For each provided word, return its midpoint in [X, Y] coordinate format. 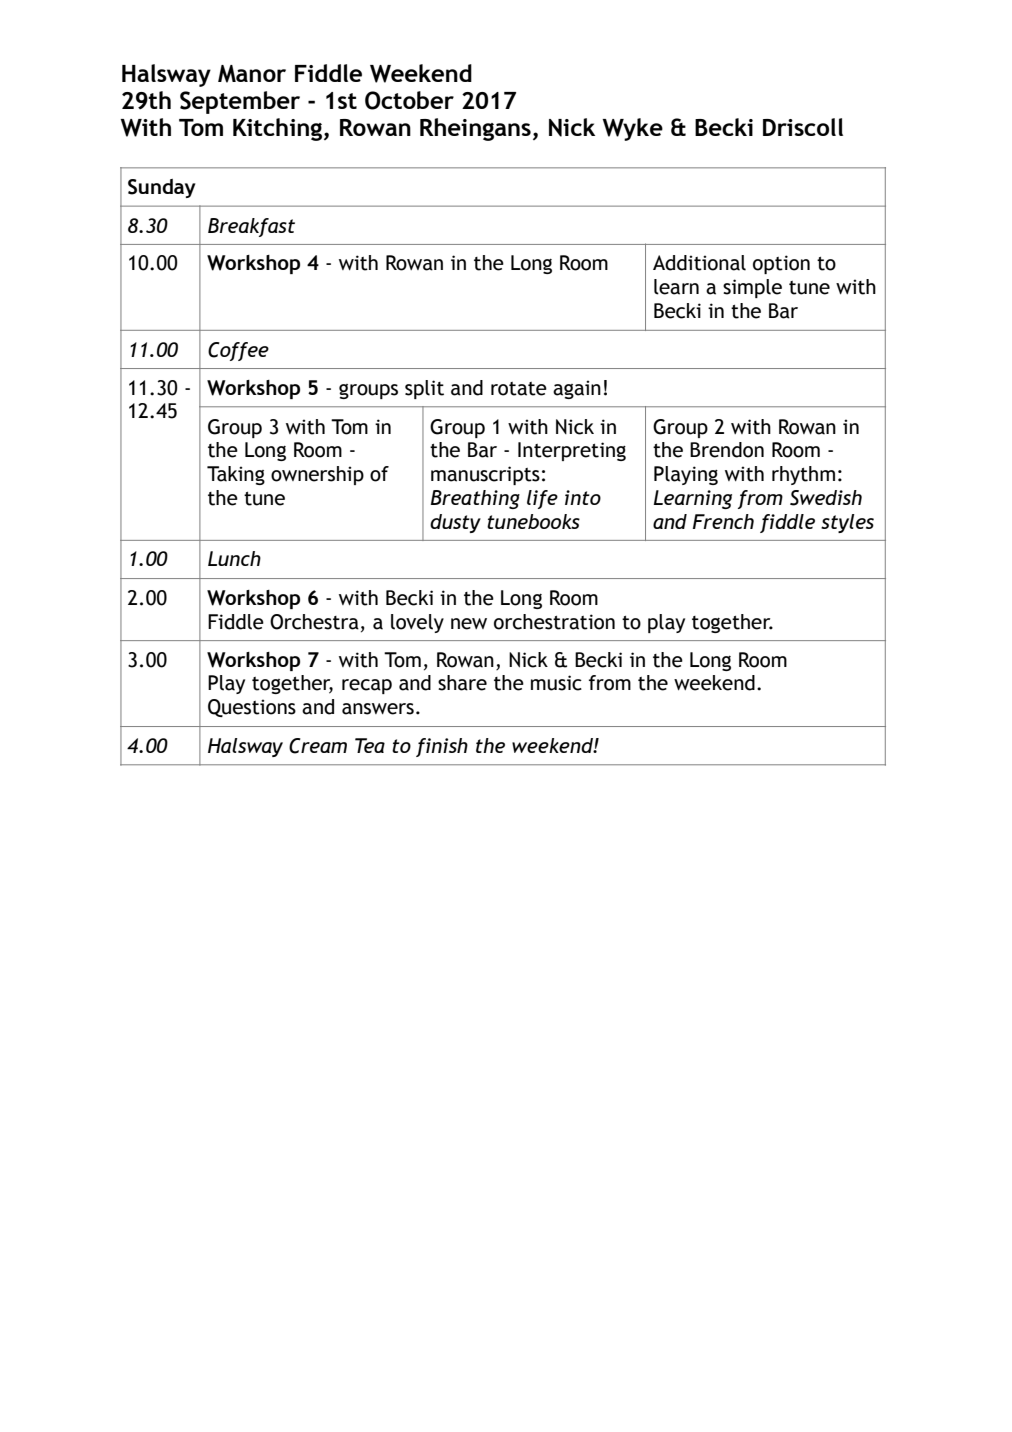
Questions [252, 708]
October [409, 100]
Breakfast [251, 227]
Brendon [727, 450]
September [240, 102]
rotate [519, 389]
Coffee [238, 351]
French [723, 521]
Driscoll [803, 127]
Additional [699, 263]
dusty [455, 523]
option [781, 264]
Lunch [234, 558]
